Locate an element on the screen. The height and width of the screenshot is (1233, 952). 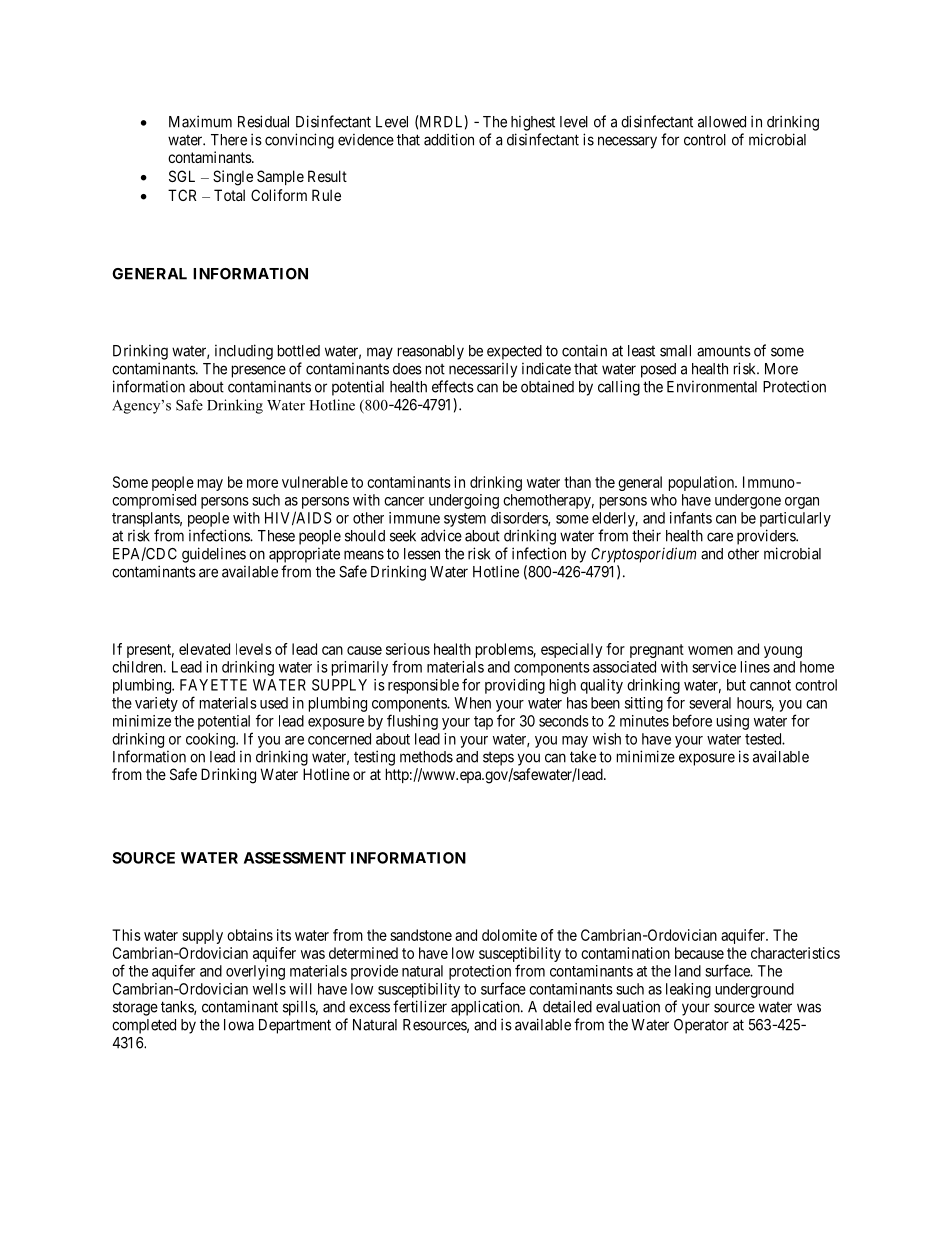
cooking is located at coordinates (211, 740).
